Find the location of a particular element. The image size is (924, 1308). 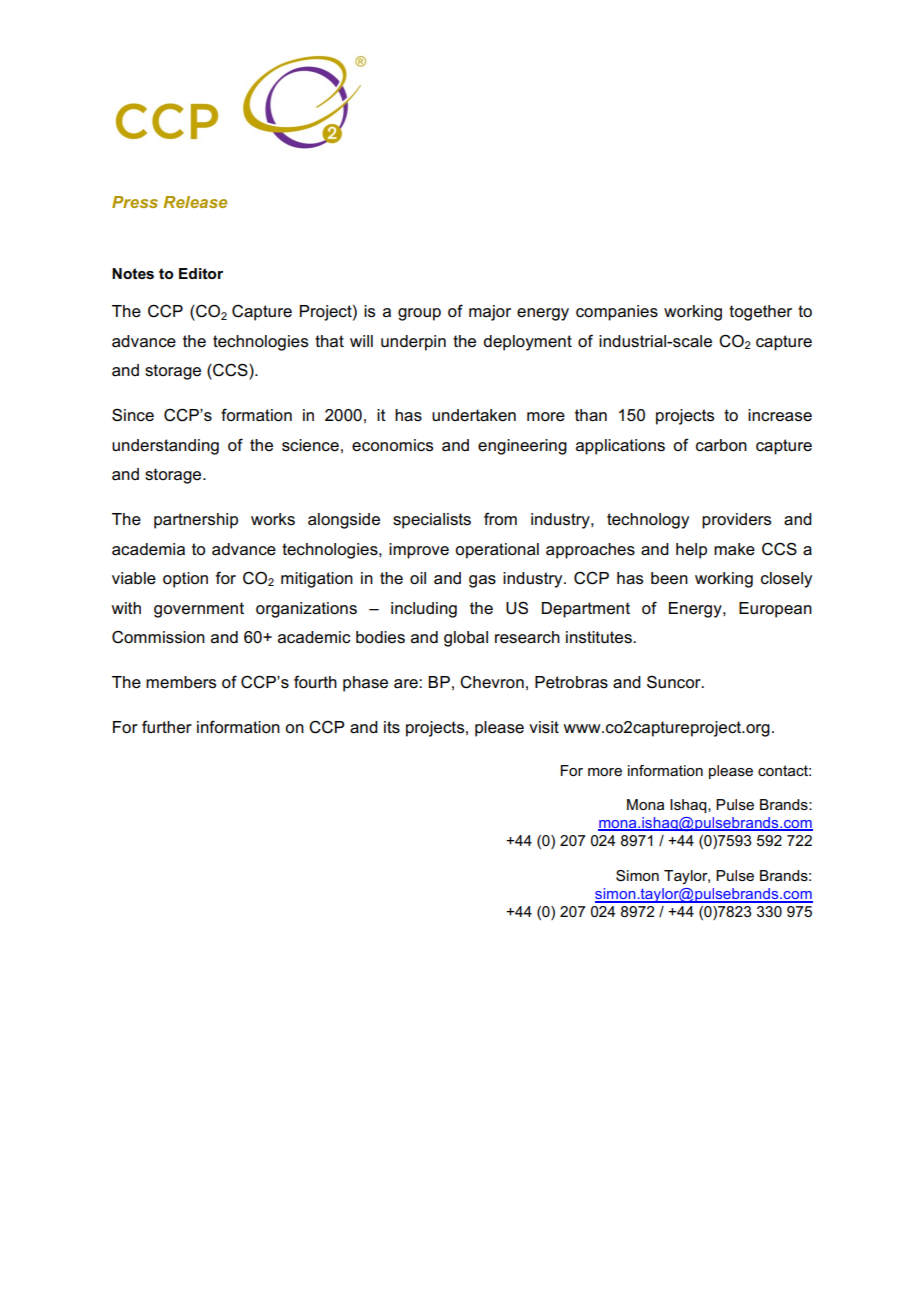

gas is located at coordinates (482, 581).
